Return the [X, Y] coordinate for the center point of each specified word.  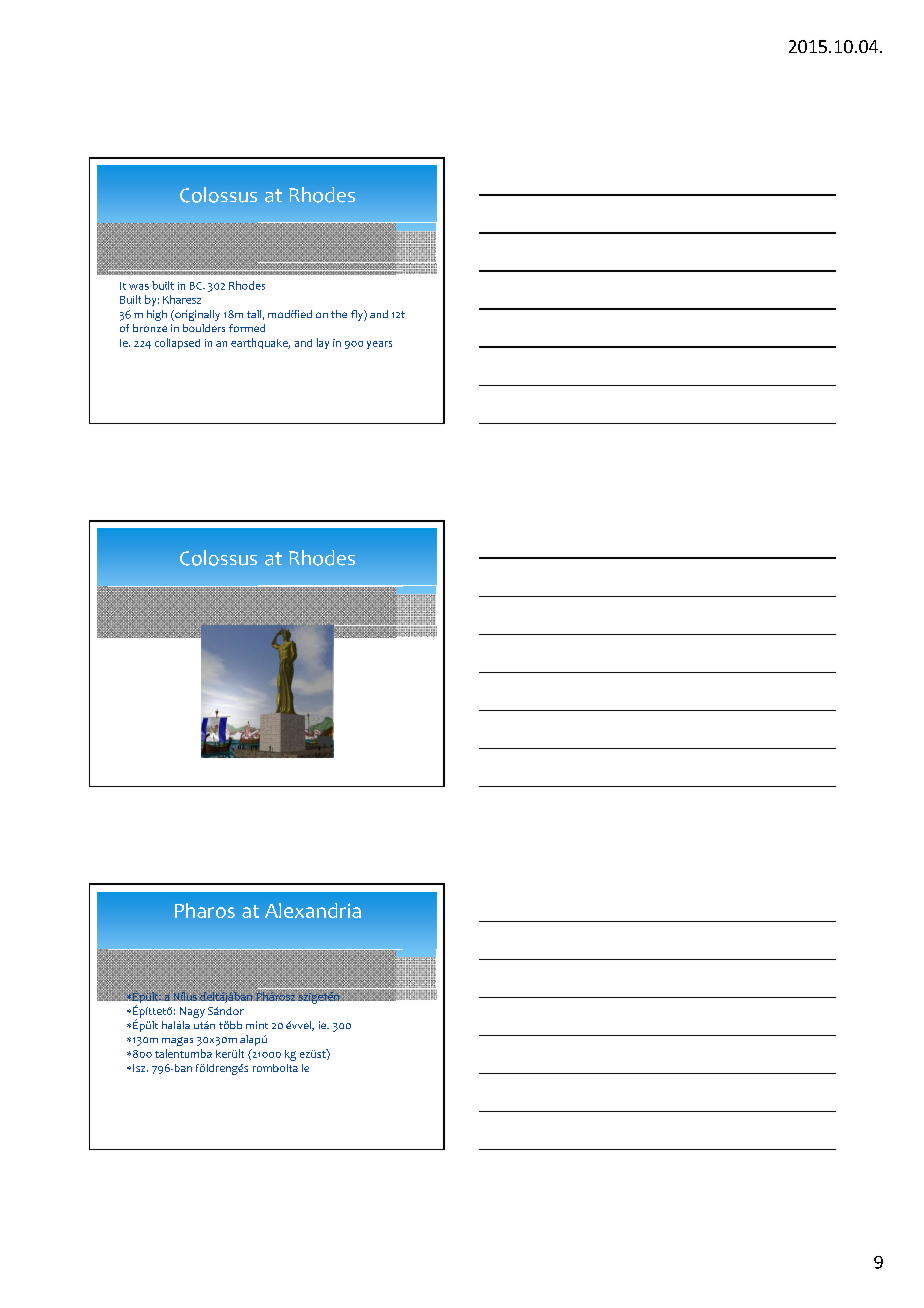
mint [257, 1025]
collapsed [177, 343]
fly [358, 315]
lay [323, 343]
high [157, 315]
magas [177, 1041]
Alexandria [313, 910]
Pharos [205, 910]
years [379, 345]
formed [247, 328]
